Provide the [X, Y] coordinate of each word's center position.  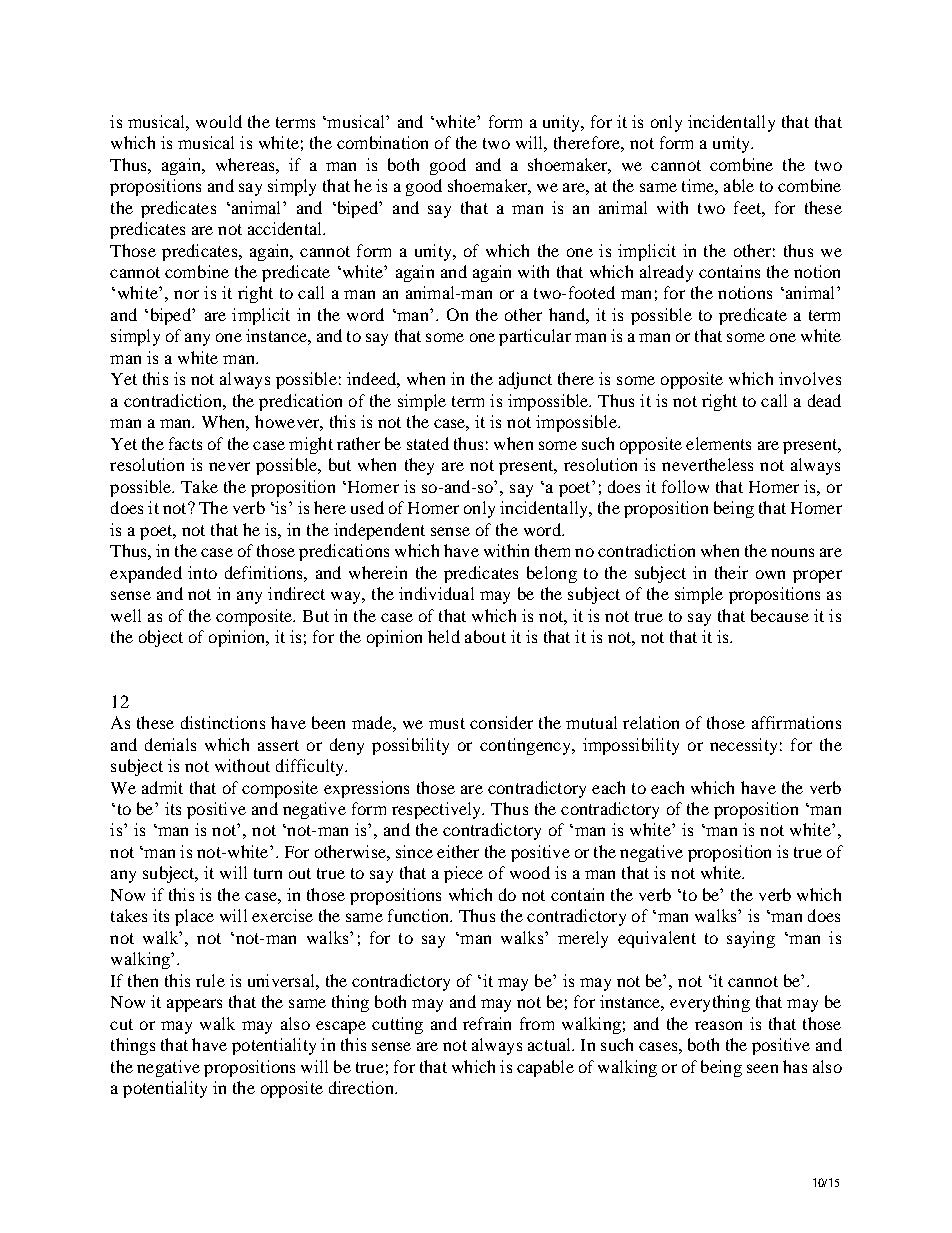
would [219, 121]
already [666, 273]
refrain [487, 1023]
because [780, 615]
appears [194, 1005]
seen [762, 1068]
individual [436, 593]
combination [382, 142]
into [202, 572]
